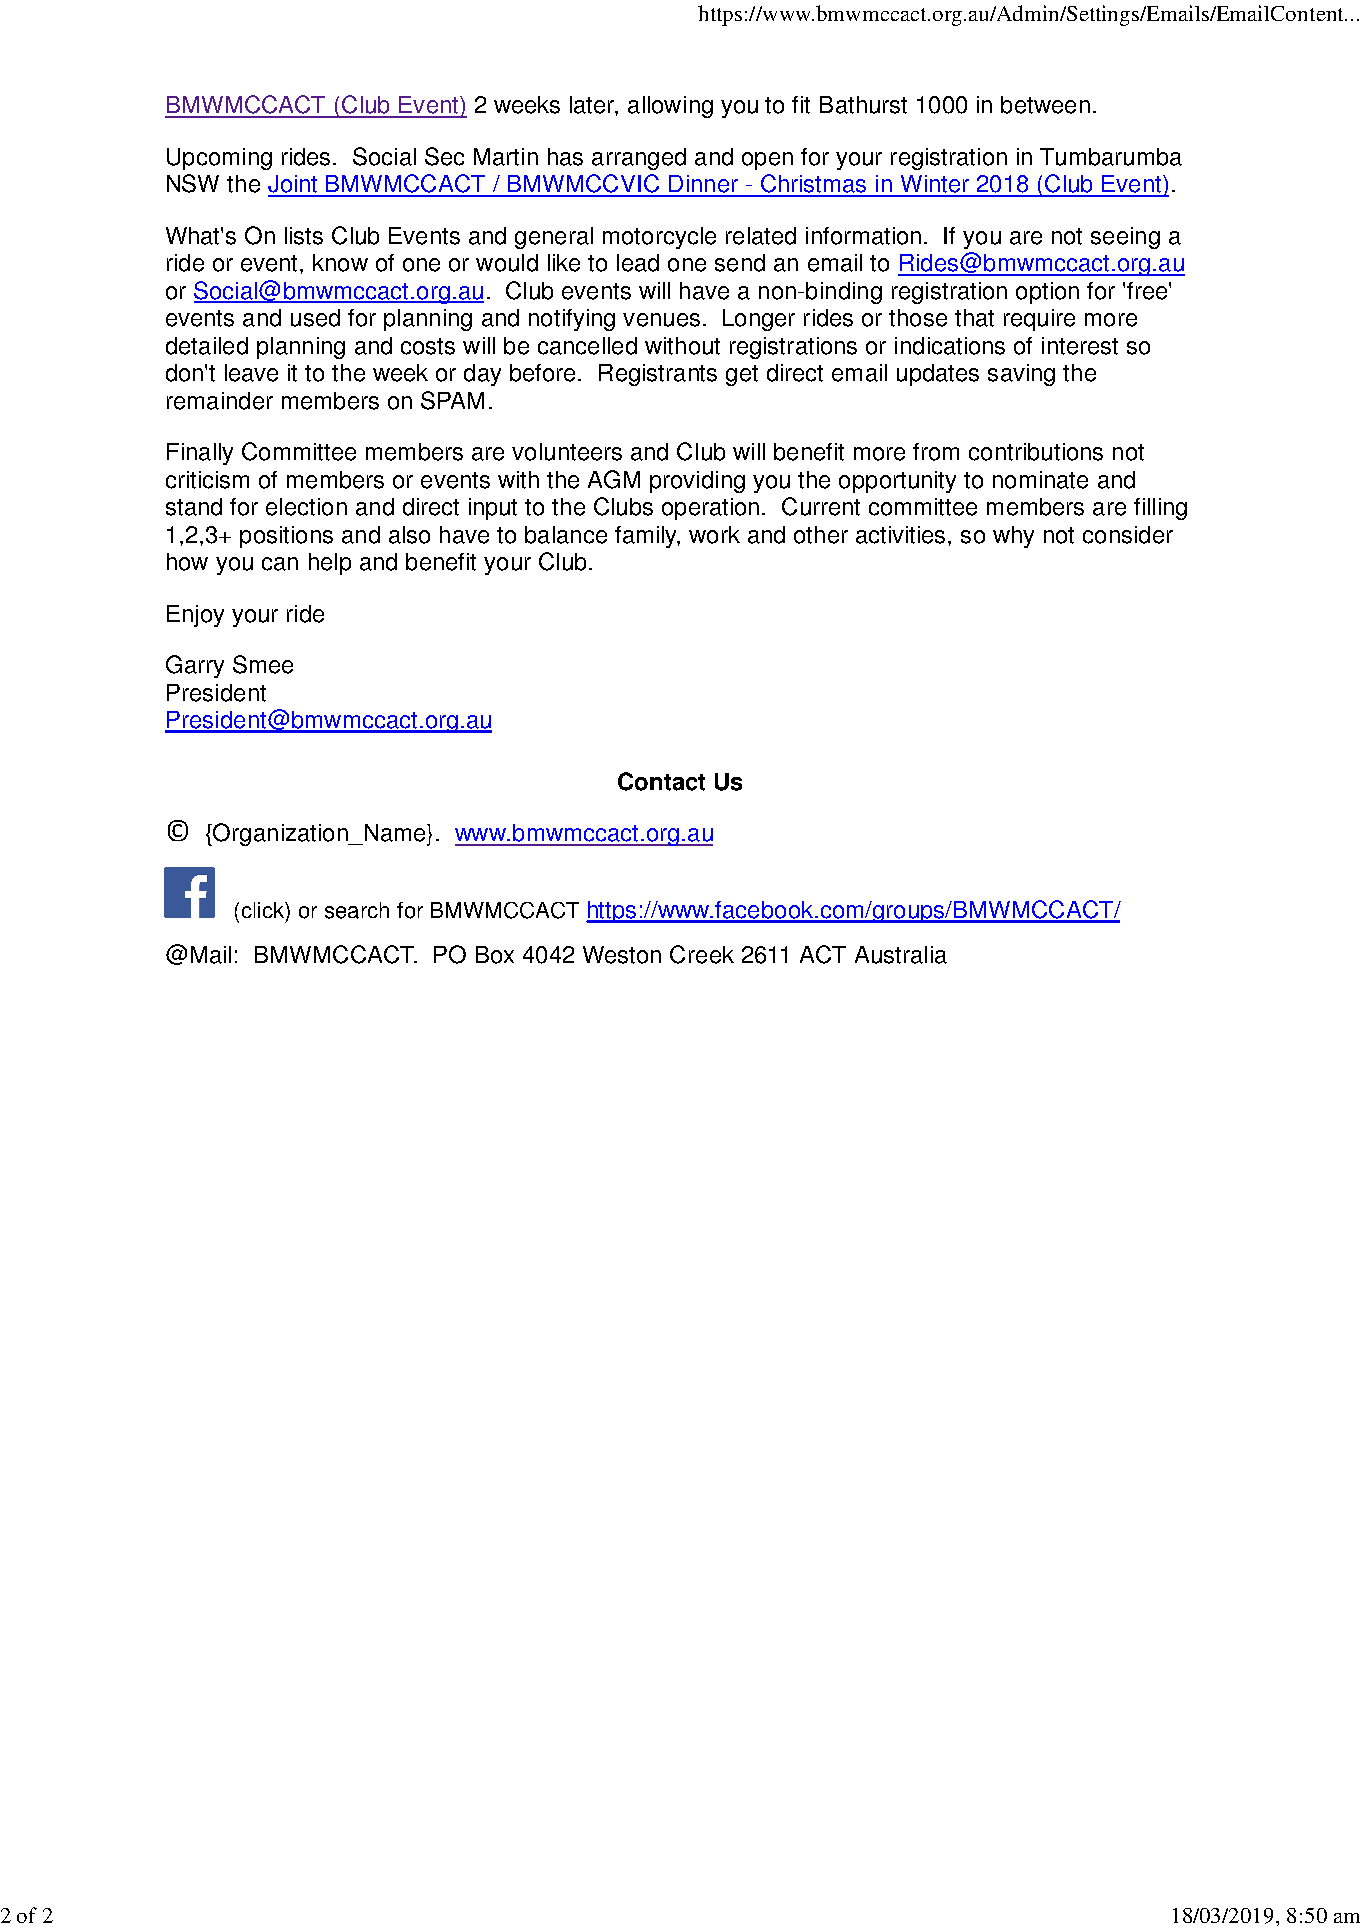  What do you see at coordinates (702, 954) in the screenshot?
I see `Creek` at bounding box center [702, 954].
